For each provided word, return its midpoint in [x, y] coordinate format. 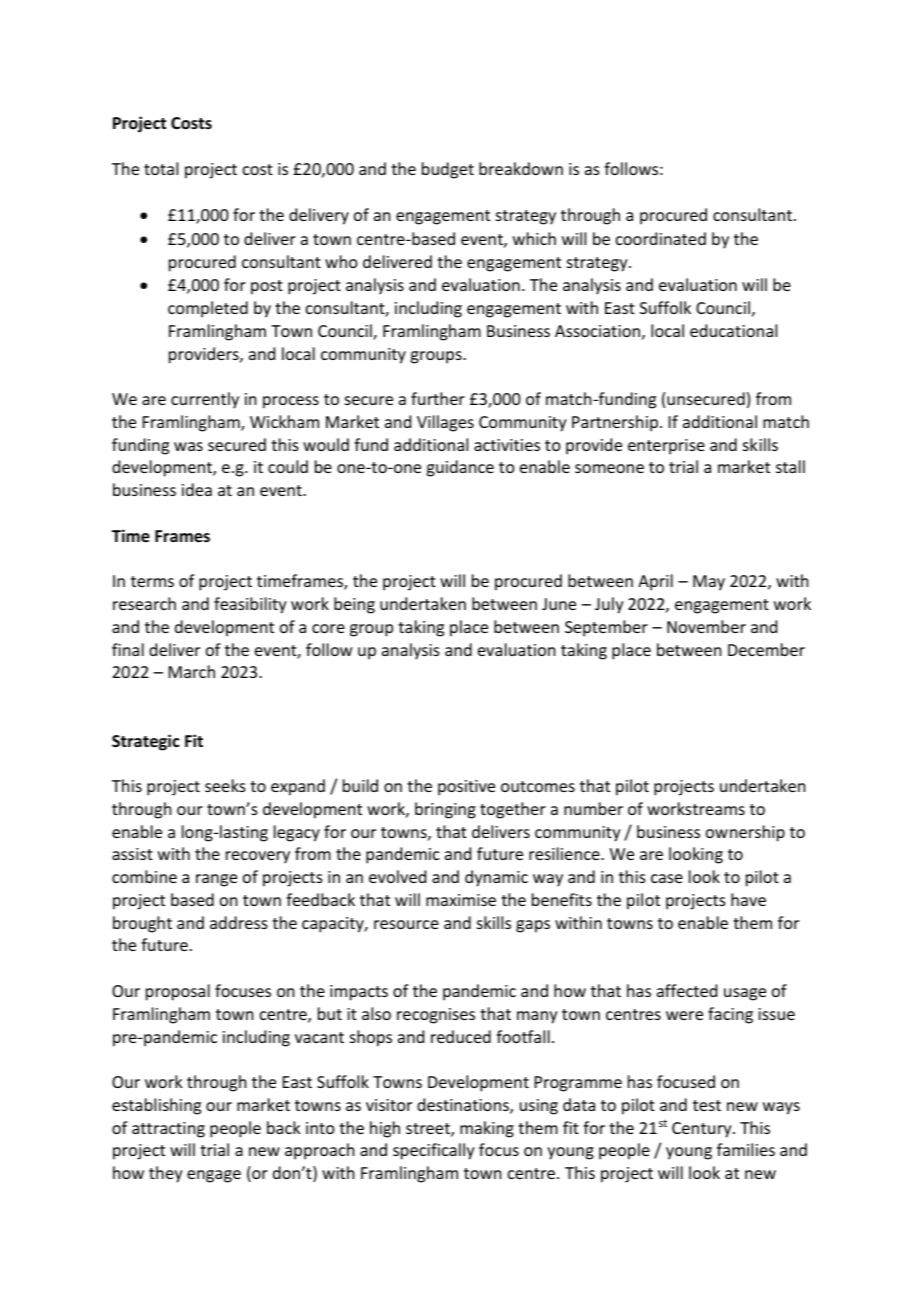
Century [703, 1130]
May [709, 583]
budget [448, 170]
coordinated [661, 238]
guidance [460, 468]
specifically [434, 1151]
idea [197, 489]
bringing [445, 810]
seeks [225, 785]
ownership [745, 833]
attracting [168, 1130]
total [161, 168]
